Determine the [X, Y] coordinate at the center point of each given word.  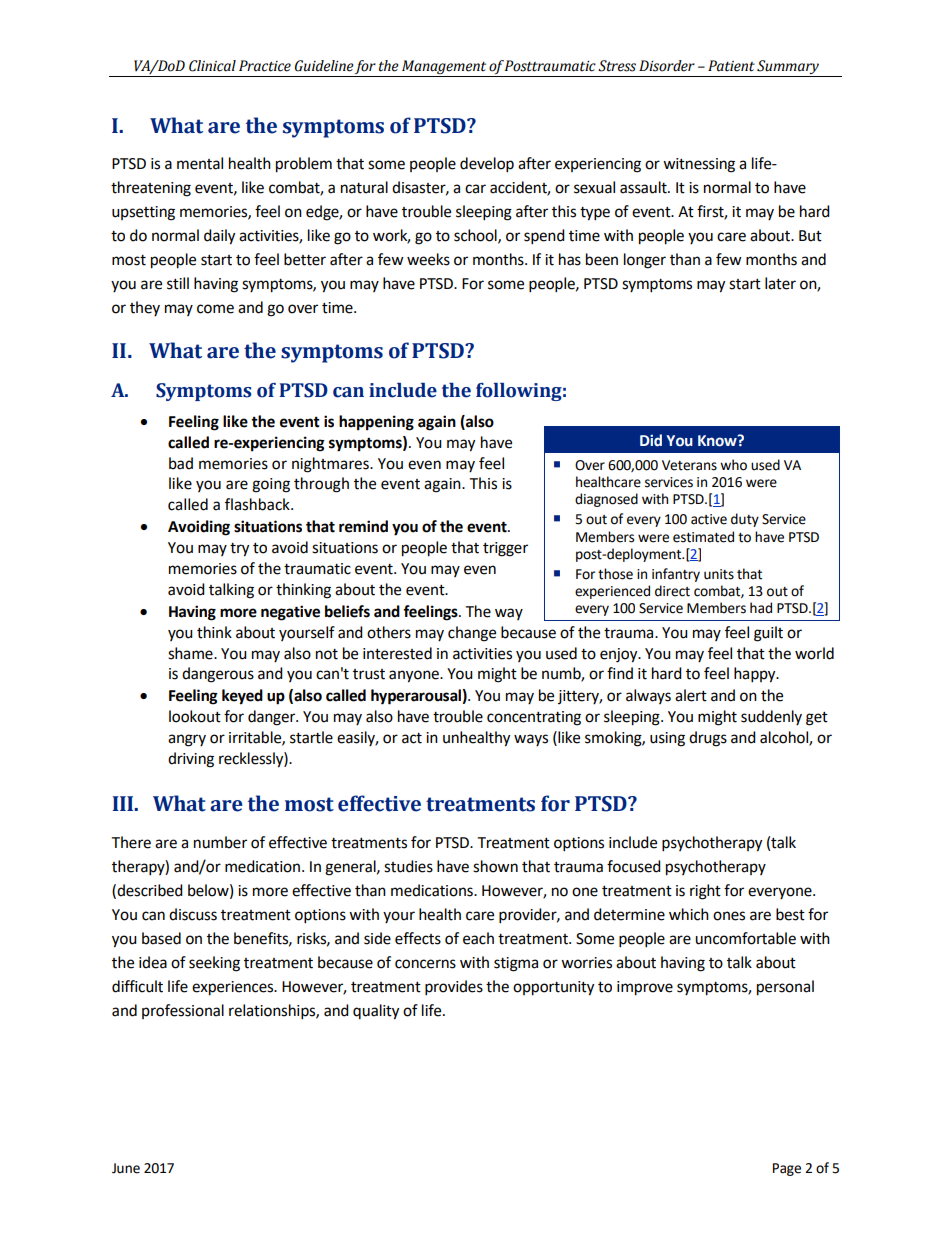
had [761, 608]
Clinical [212, 66]
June [126, 1168]
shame [191, 653]
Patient [731, 66]
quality [376, 1012]
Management [444, 68]
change [472, 634]
